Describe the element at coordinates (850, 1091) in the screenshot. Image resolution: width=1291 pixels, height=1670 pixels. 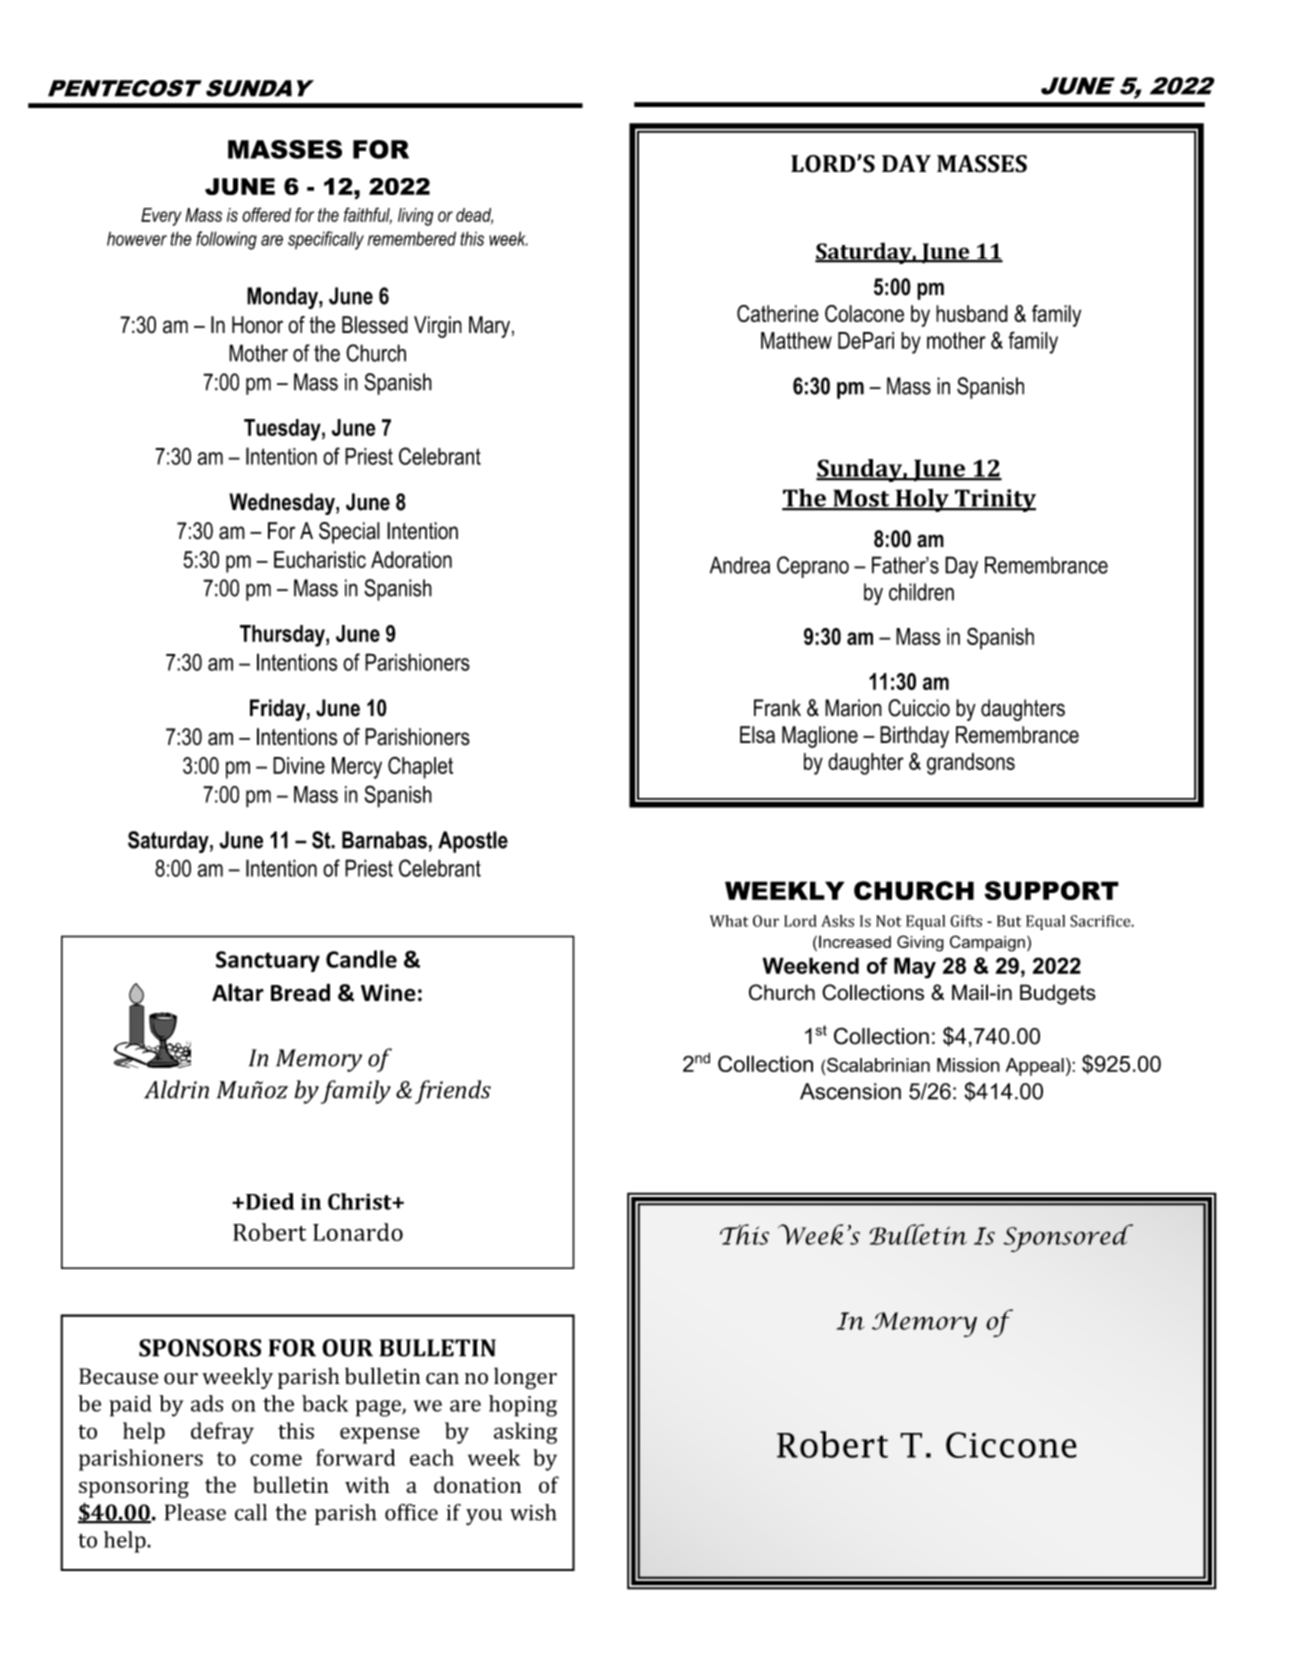
I see `Ascension` at that location.
